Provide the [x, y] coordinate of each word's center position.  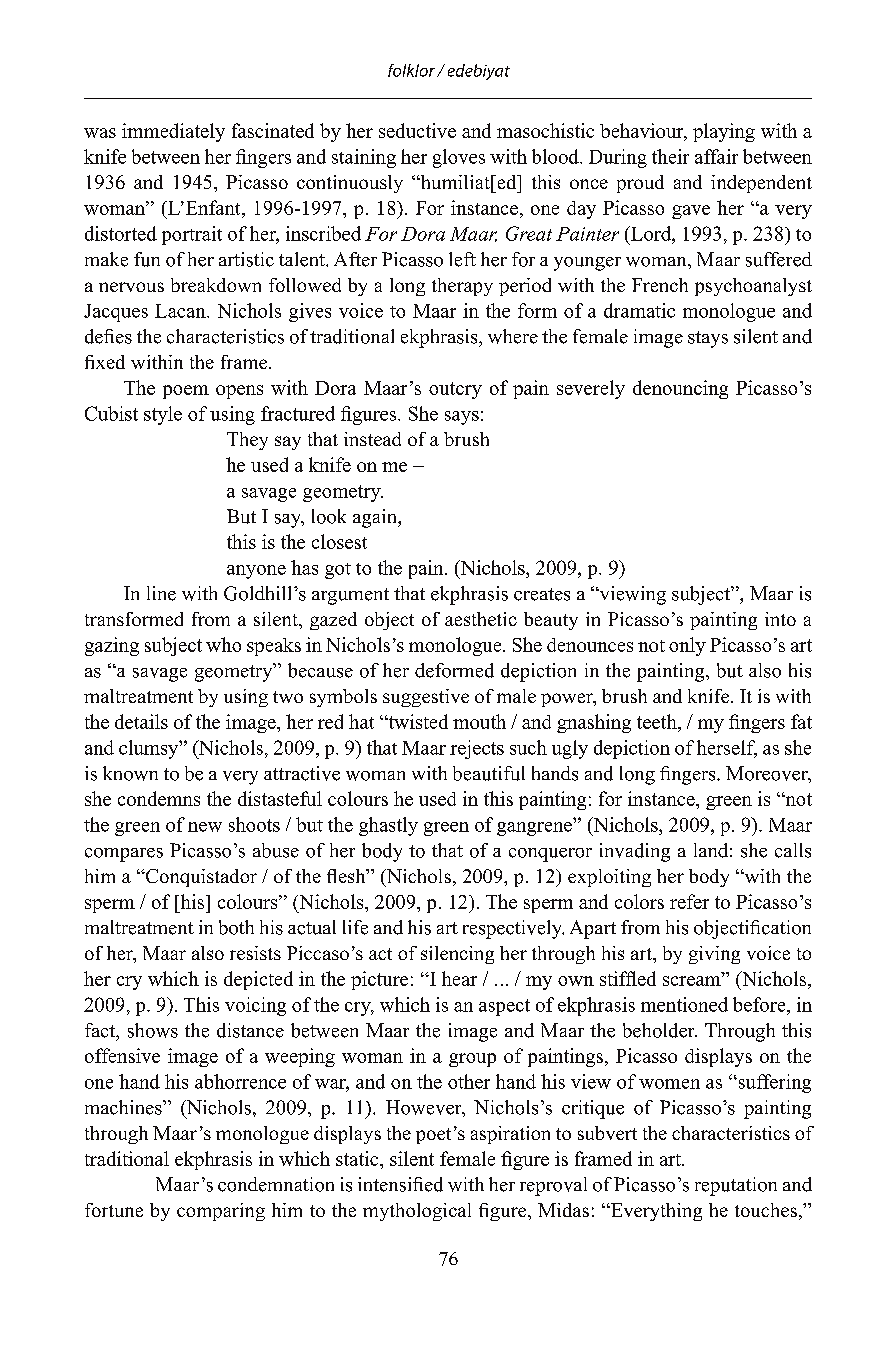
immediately [173, 132]
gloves [459, 158]
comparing [221, 1212]
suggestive [426, 698]
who [223, 644]
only [687, 646]
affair [716, 156]
